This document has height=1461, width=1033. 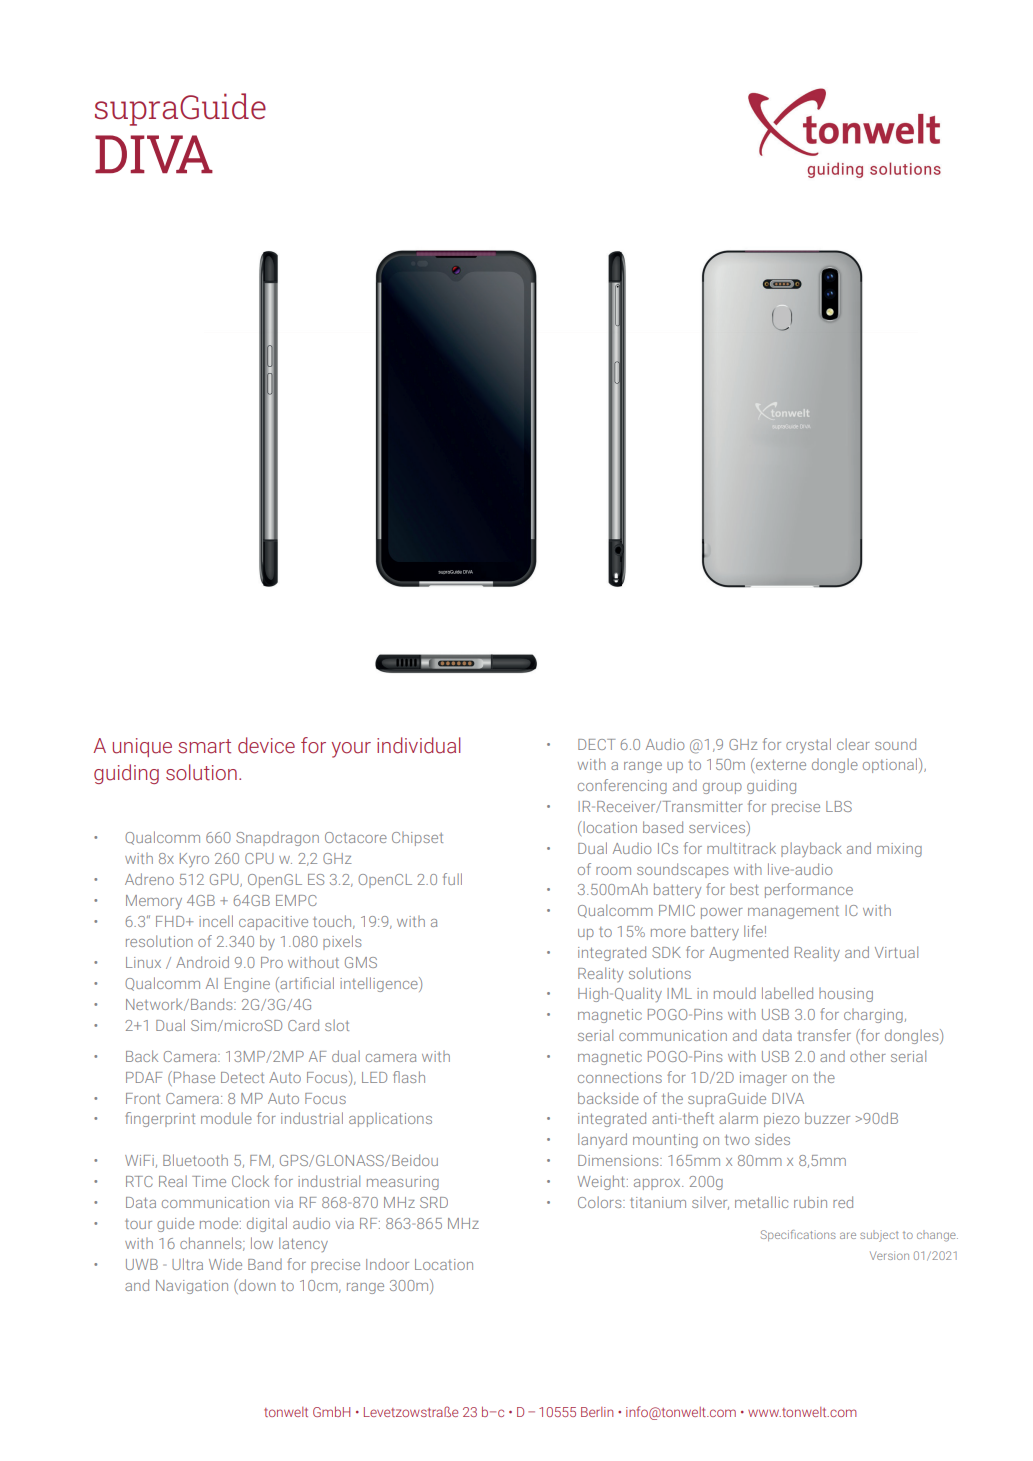 I want to click on down, so click(x=256, y=1286).
